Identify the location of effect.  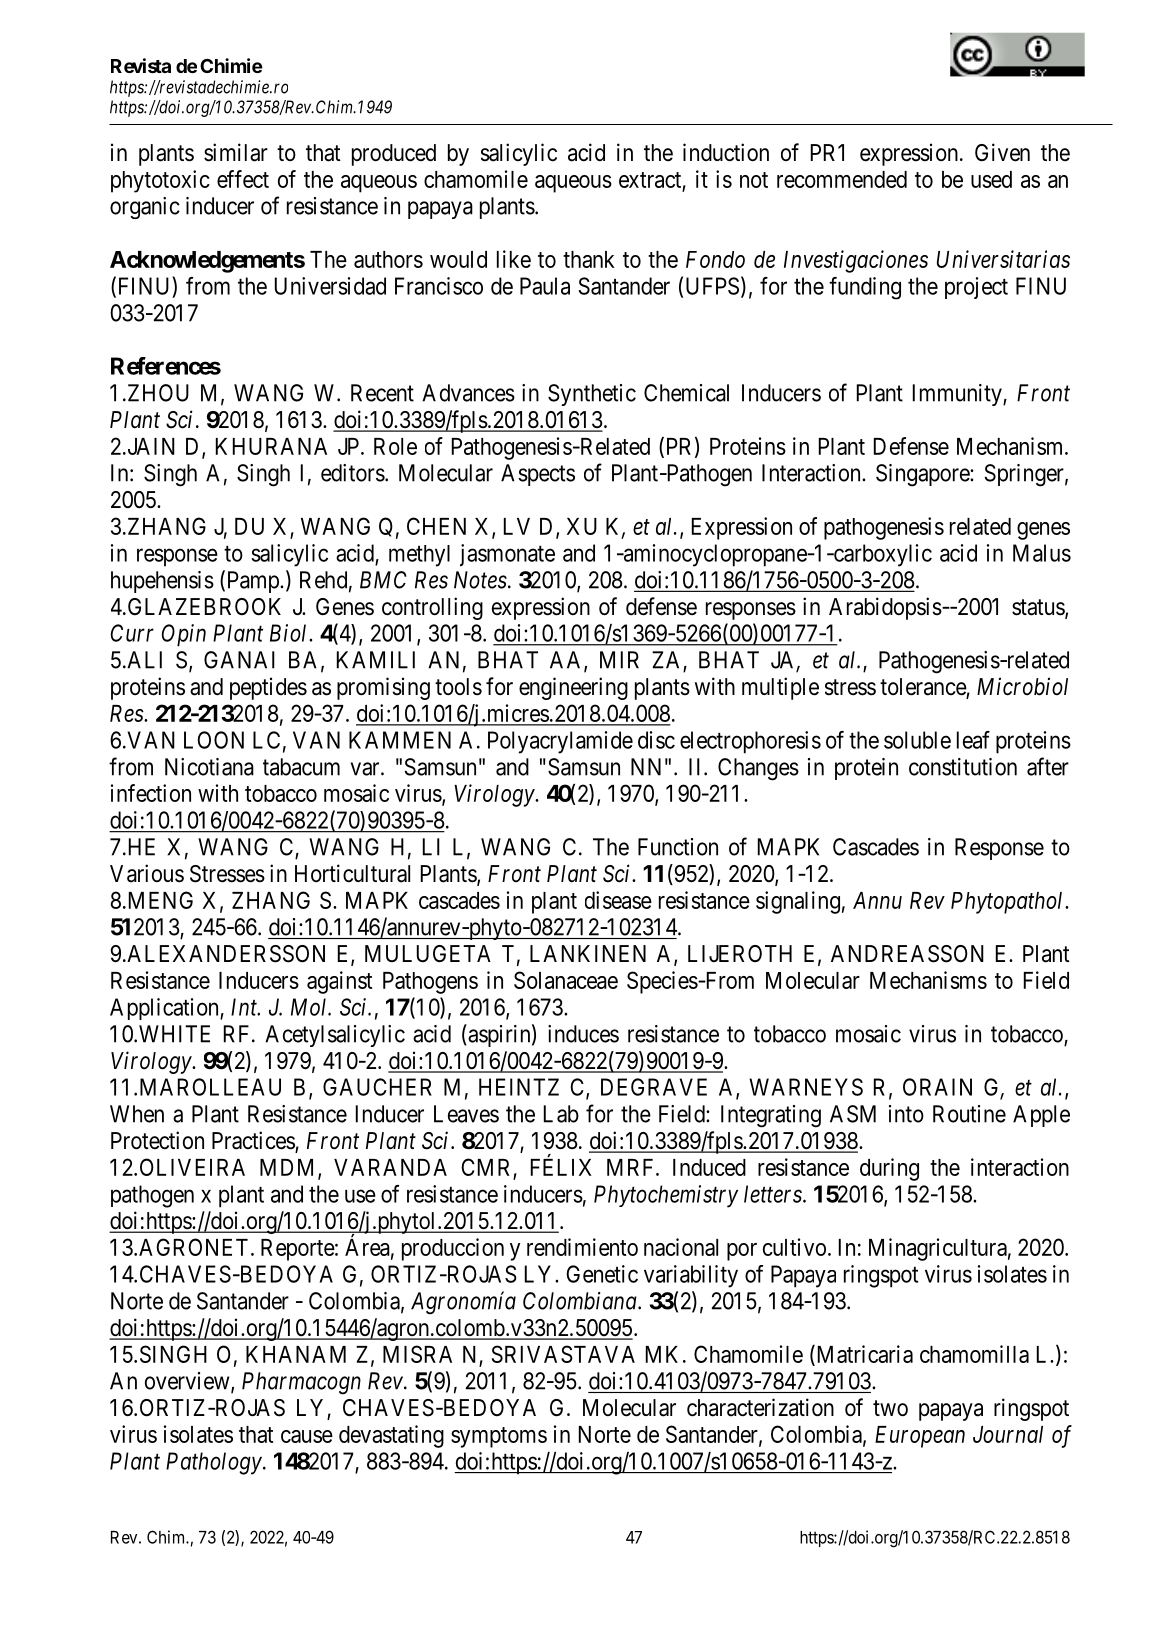
(243, 179).
